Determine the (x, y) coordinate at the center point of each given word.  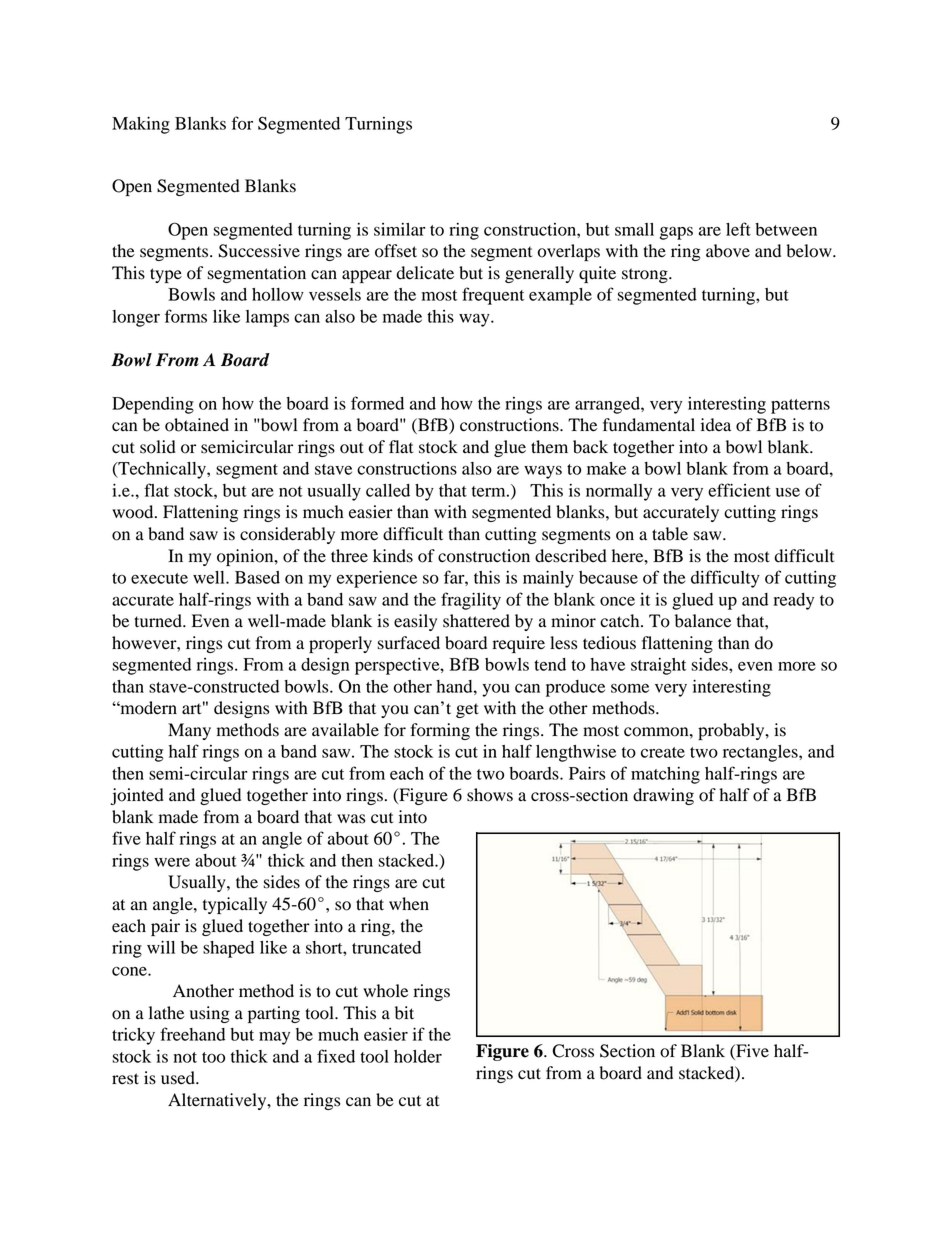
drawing (663, 796)
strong (646, 275)
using (210, 1014)
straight (658, 666)
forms (186, 316)
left (738, 229)
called (388, 490)
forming (440, 731)
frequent (493, 296)
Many (189, 731)
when (409, 904)
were (172, 862)
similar (400, 229)
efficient (739, 490)
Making (141, 125)
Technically (162, 470)
